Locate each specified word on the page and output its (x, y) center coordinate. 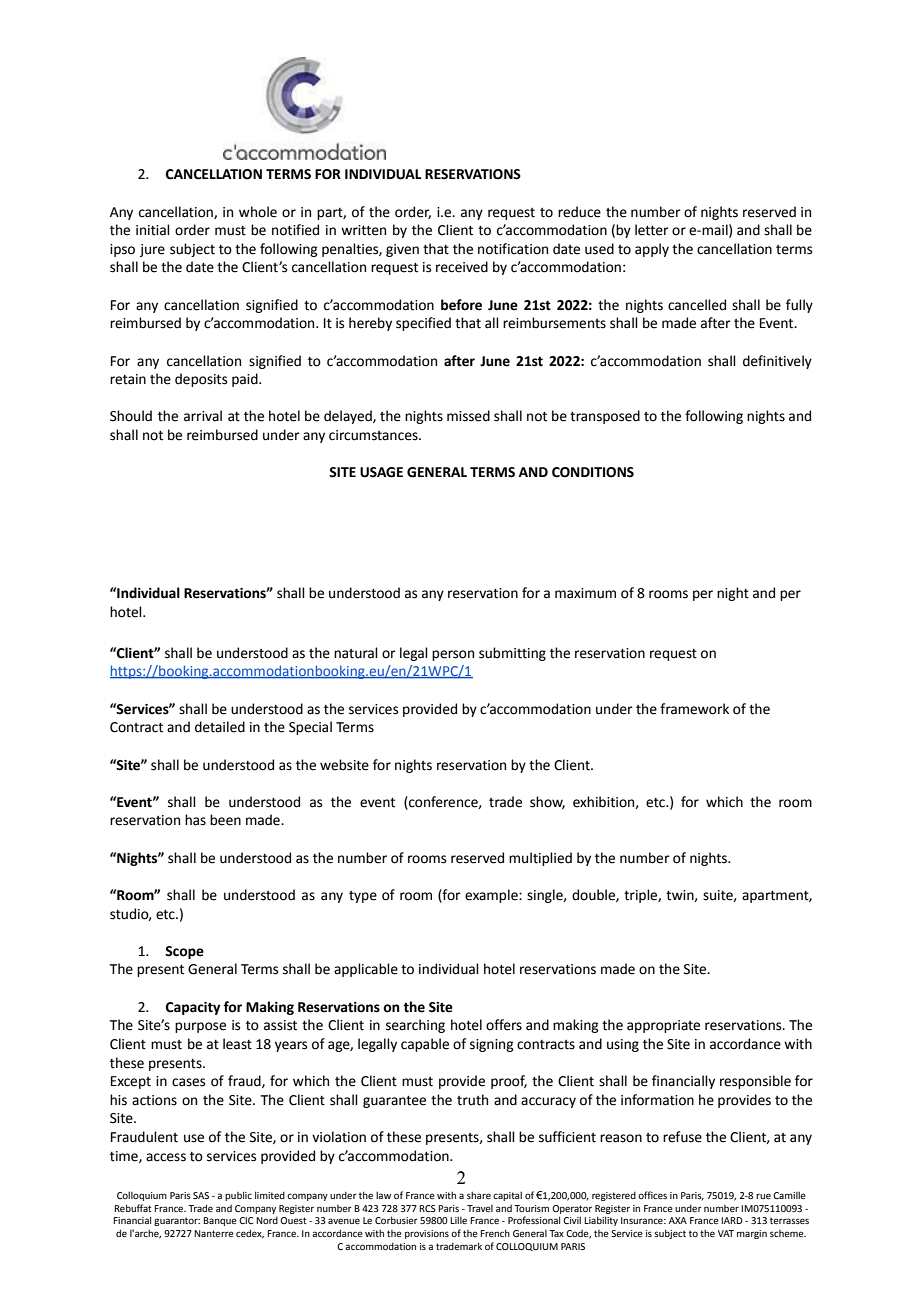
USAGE (381, 472)
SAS (201, 1195)
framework (694, 709)
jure (152, 250)
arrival (203, 416)
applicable (366, 970)
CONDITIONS (593, 472)
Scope (184, 952)
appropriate (663, 1026)
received (462, 267)
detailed (220, 727)
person (453, 655)
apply (652, 250)
